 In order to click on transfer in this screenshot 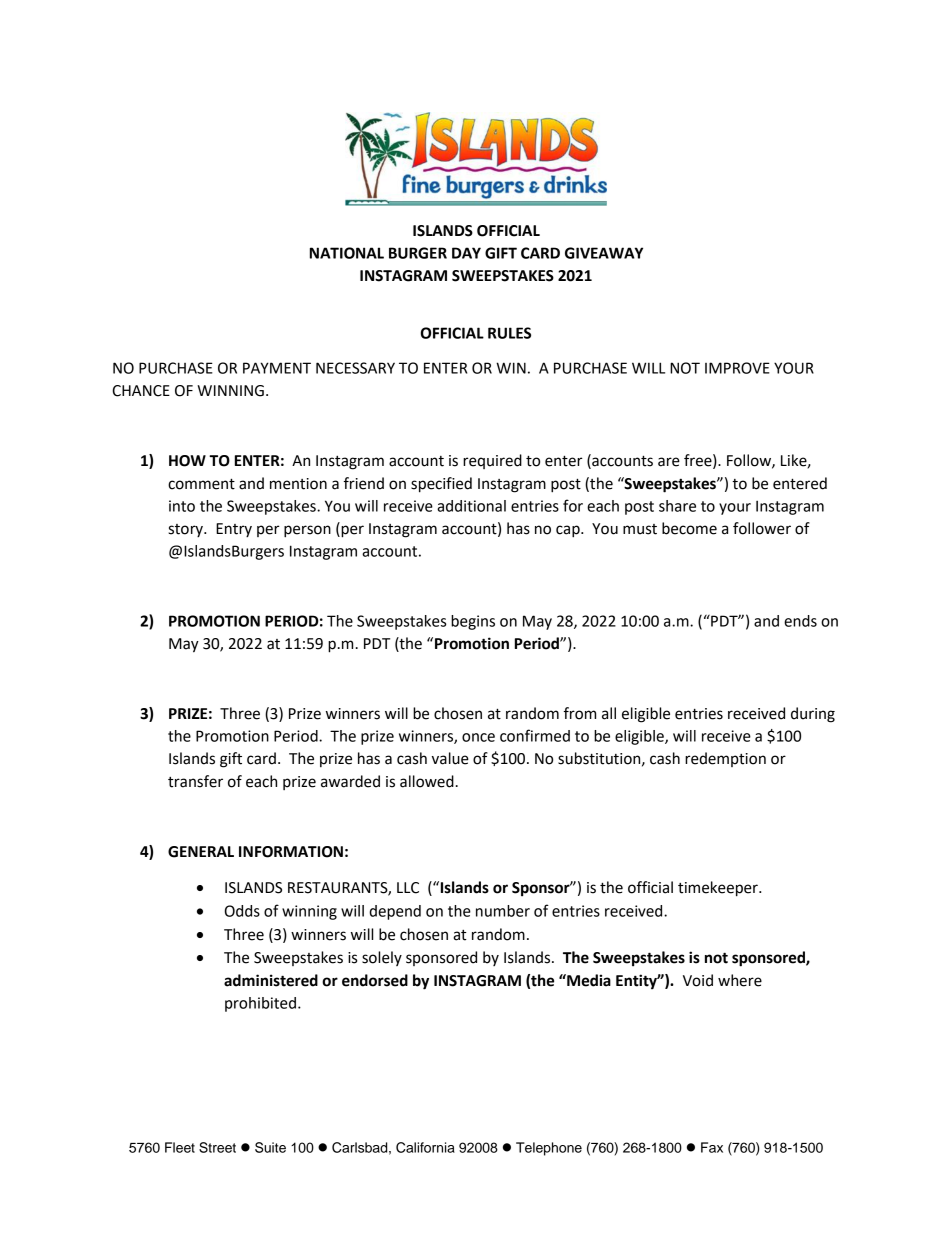, I will do `click(195, 781)`.
